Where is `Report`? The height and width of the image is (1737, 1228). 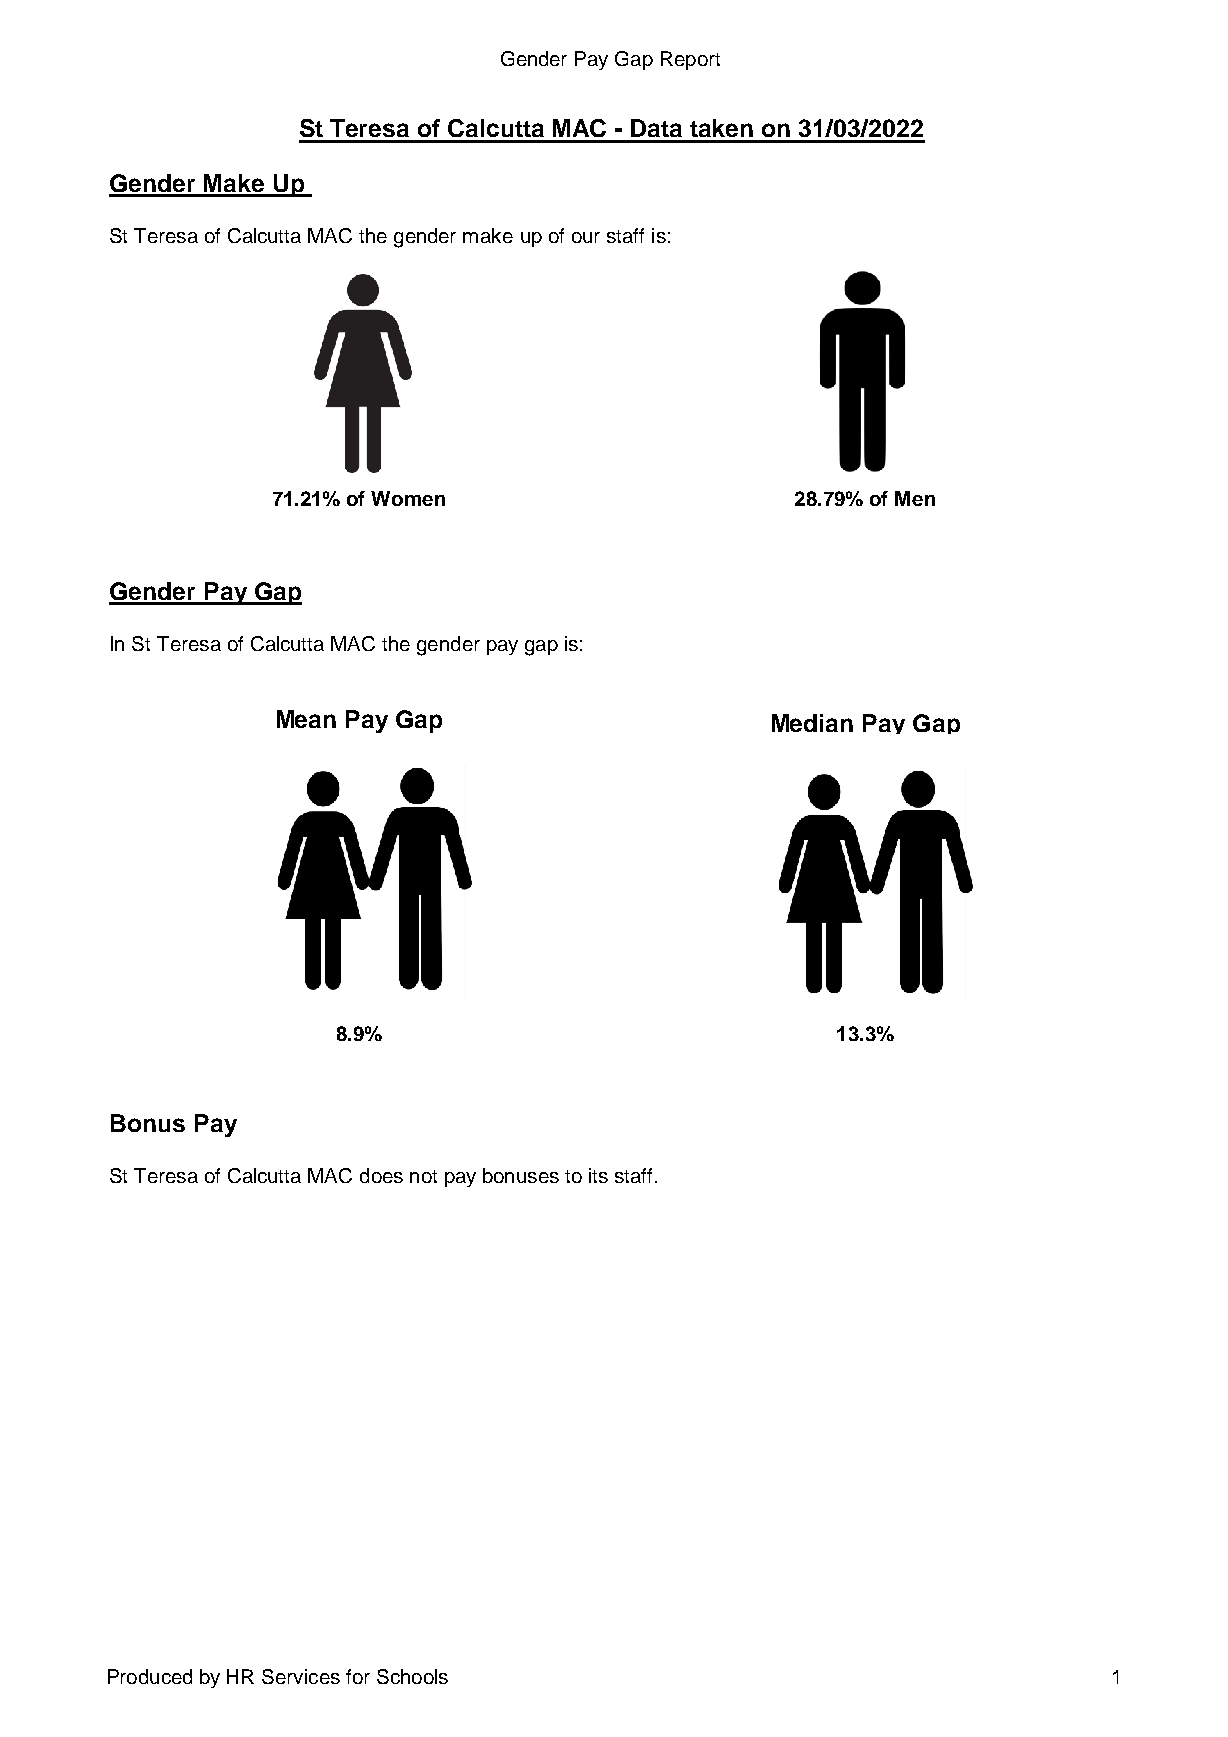
Report is located at coordinates (690, 60).
